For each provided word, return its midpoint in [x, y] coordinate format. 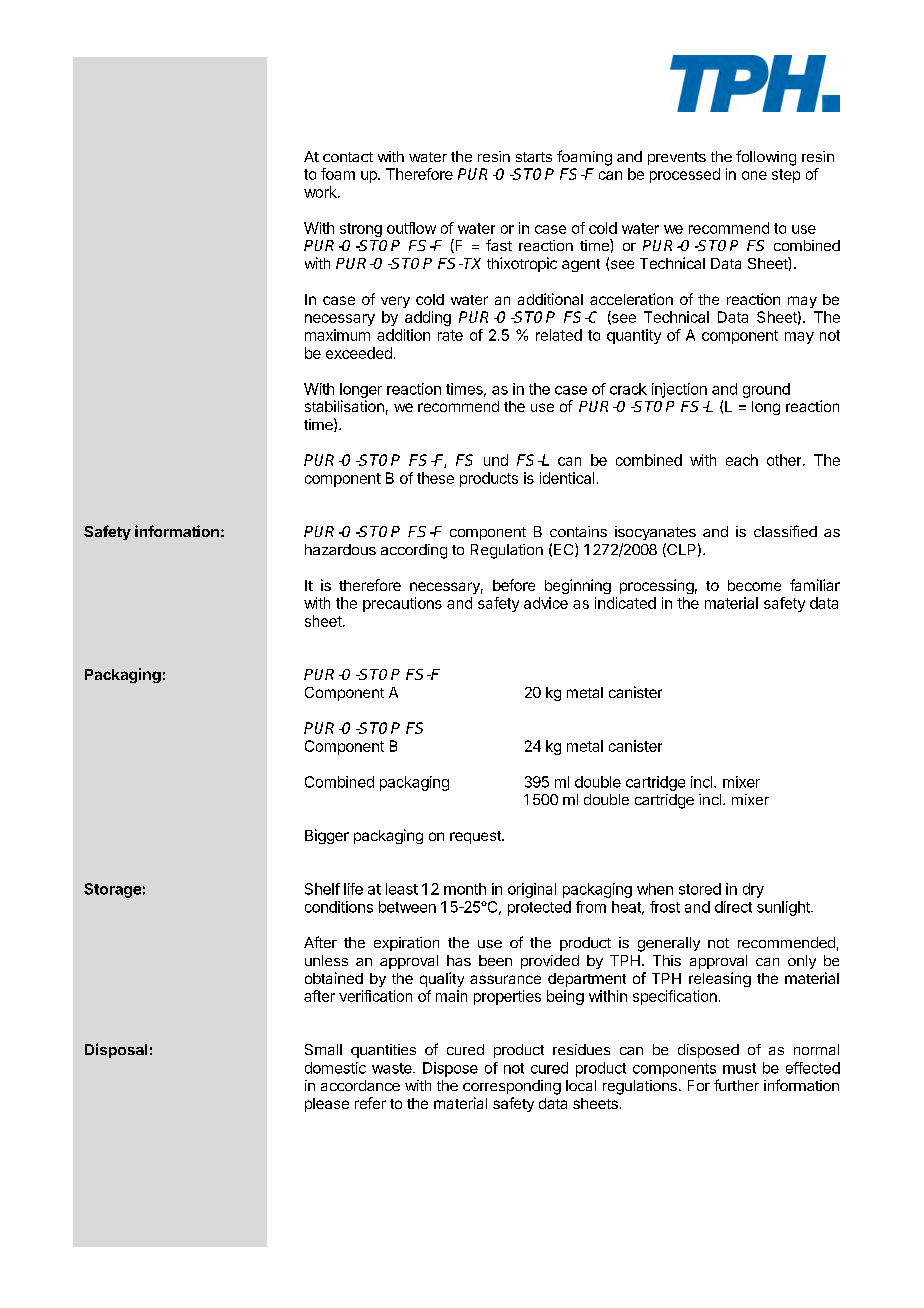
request [476, 837]
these [435, 478]
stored [700, 889]
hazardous [340, 549]
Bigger [327, 836]
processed [685, 175]
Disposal [116, 1050]
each [742, 460]
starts [534, 157]
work [321, 192]
